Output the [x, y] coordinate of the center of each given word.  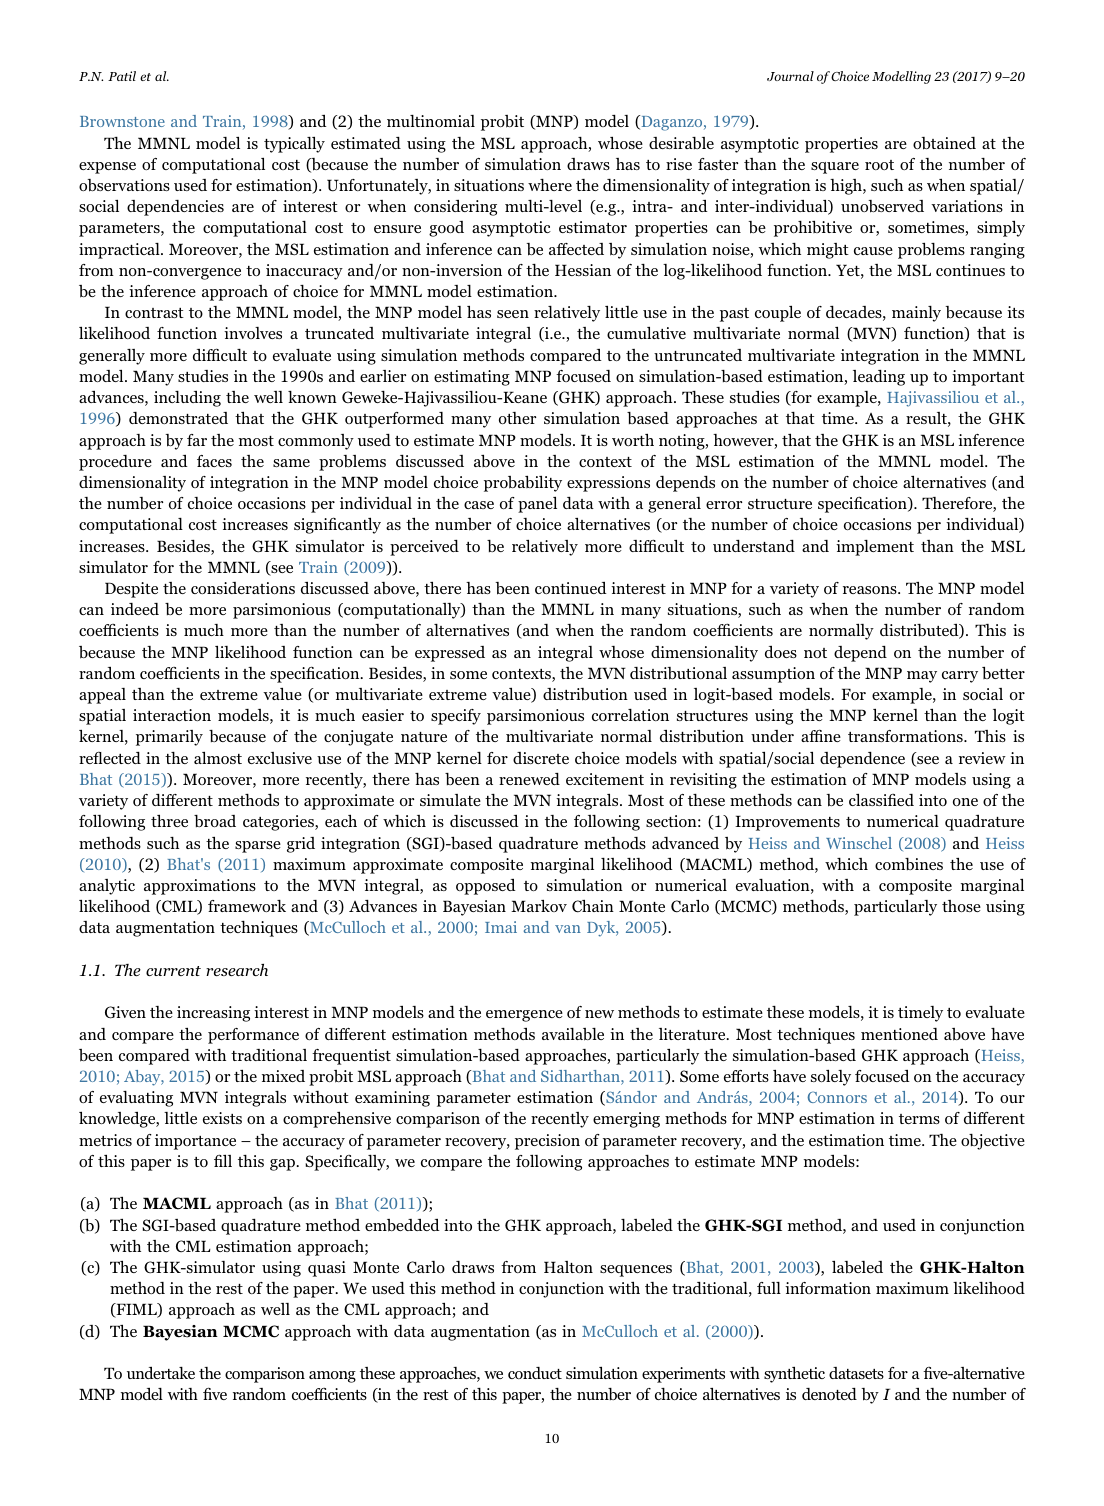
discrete [541, 758]
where [550, 185]
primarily [169, 738]
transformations [906, 736]
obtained [944, 143]
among [332, 1377]
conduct [535, 1373]
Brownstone [122, 121]
